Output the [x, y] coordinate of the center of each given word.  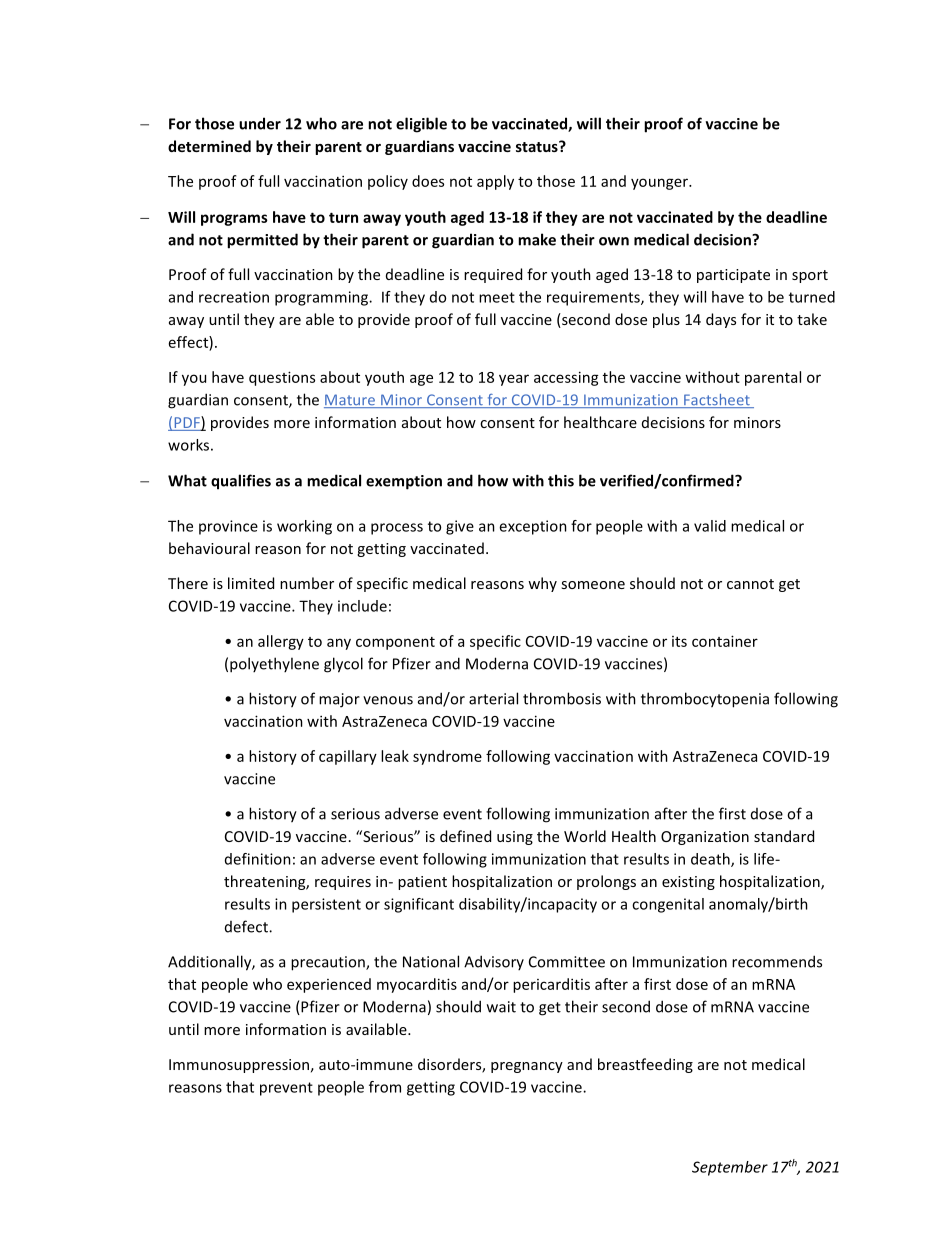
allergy [281, 642]
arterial [493, 698]
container [725, 641]
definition [258, 859]
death [711, 860]
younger [660, 184]
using [515, 838]
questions [282, 378]
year [514, 380]
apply [495, 182]
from [385, 1087]
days [721, 320]
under [260, 123]
